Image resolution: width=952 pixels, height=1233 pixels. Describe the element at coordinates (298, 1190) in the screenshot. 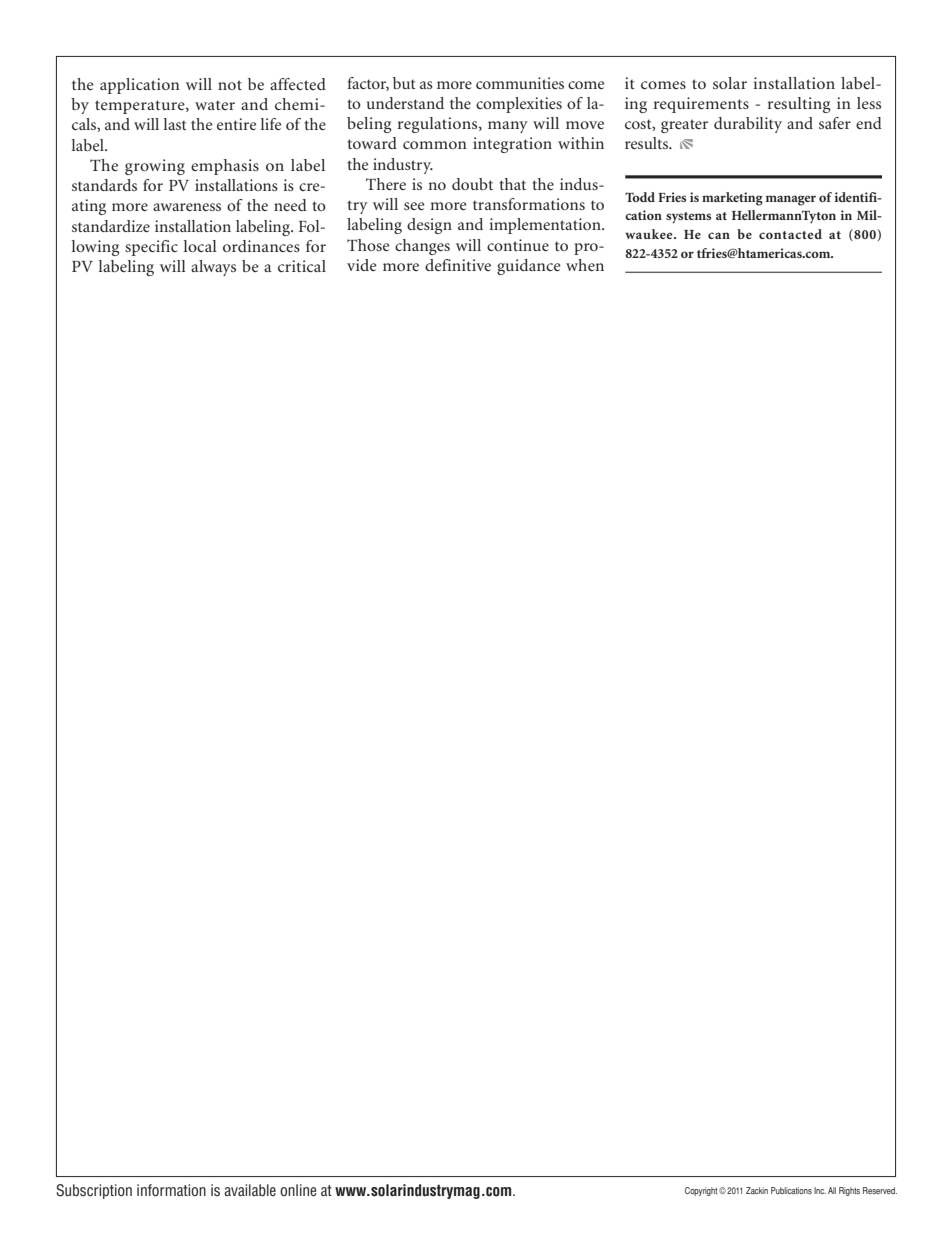

I see `online` at that location.
